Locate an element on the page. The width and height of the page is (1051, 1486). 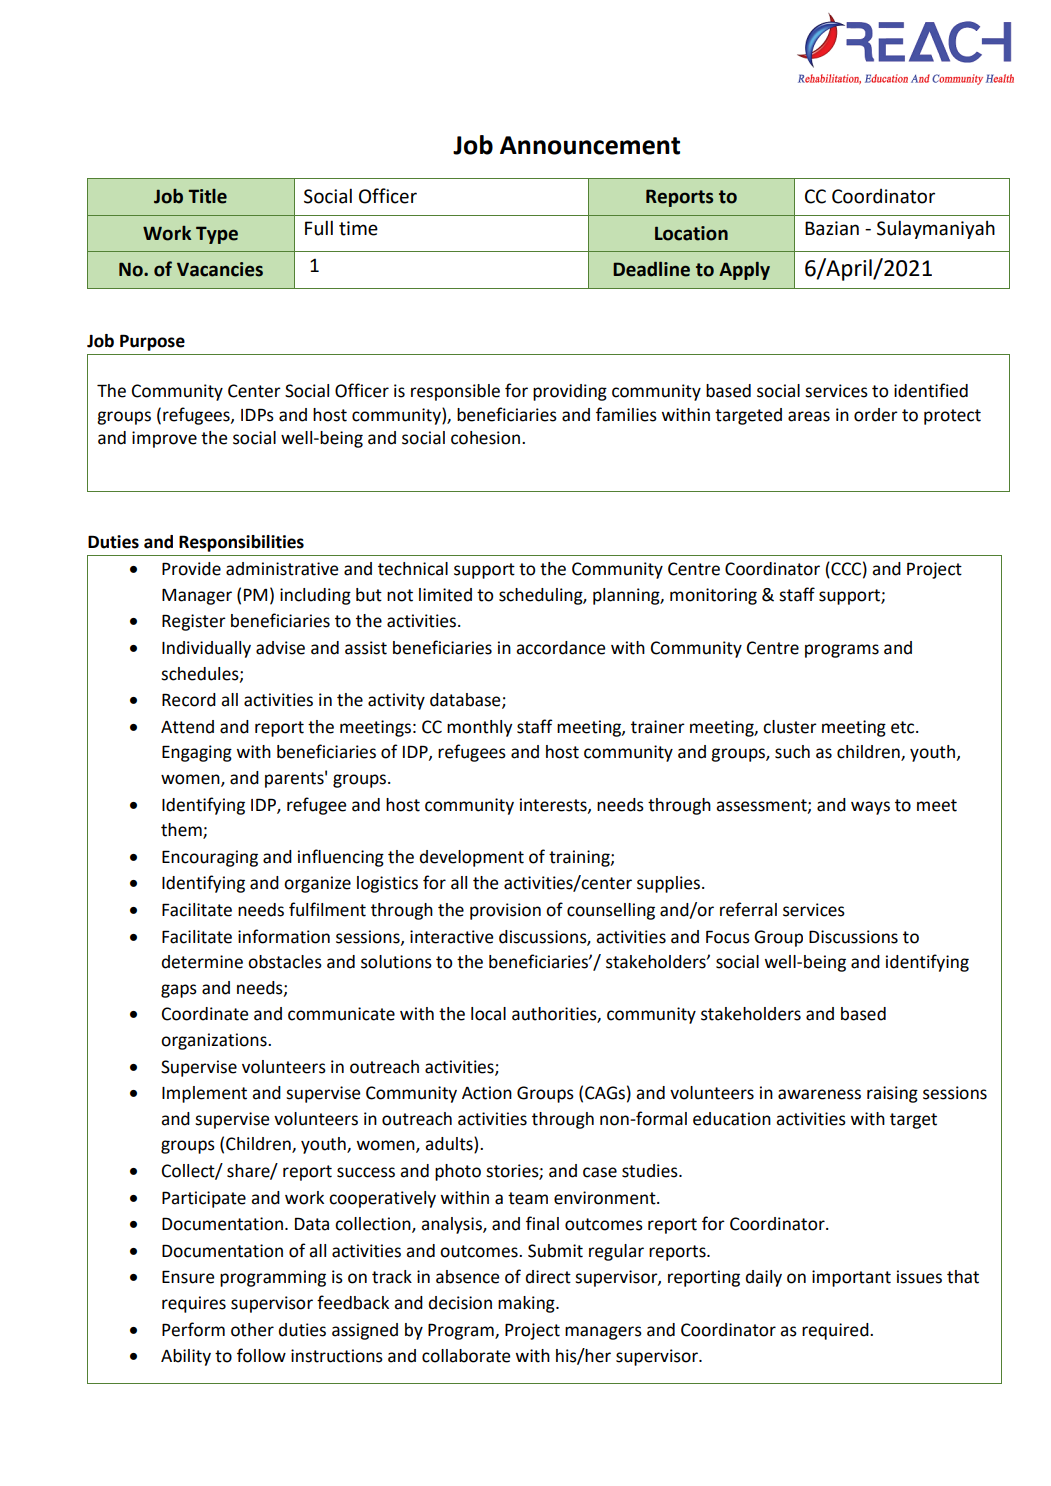
monitoring is located at coordinates (713, 596).
